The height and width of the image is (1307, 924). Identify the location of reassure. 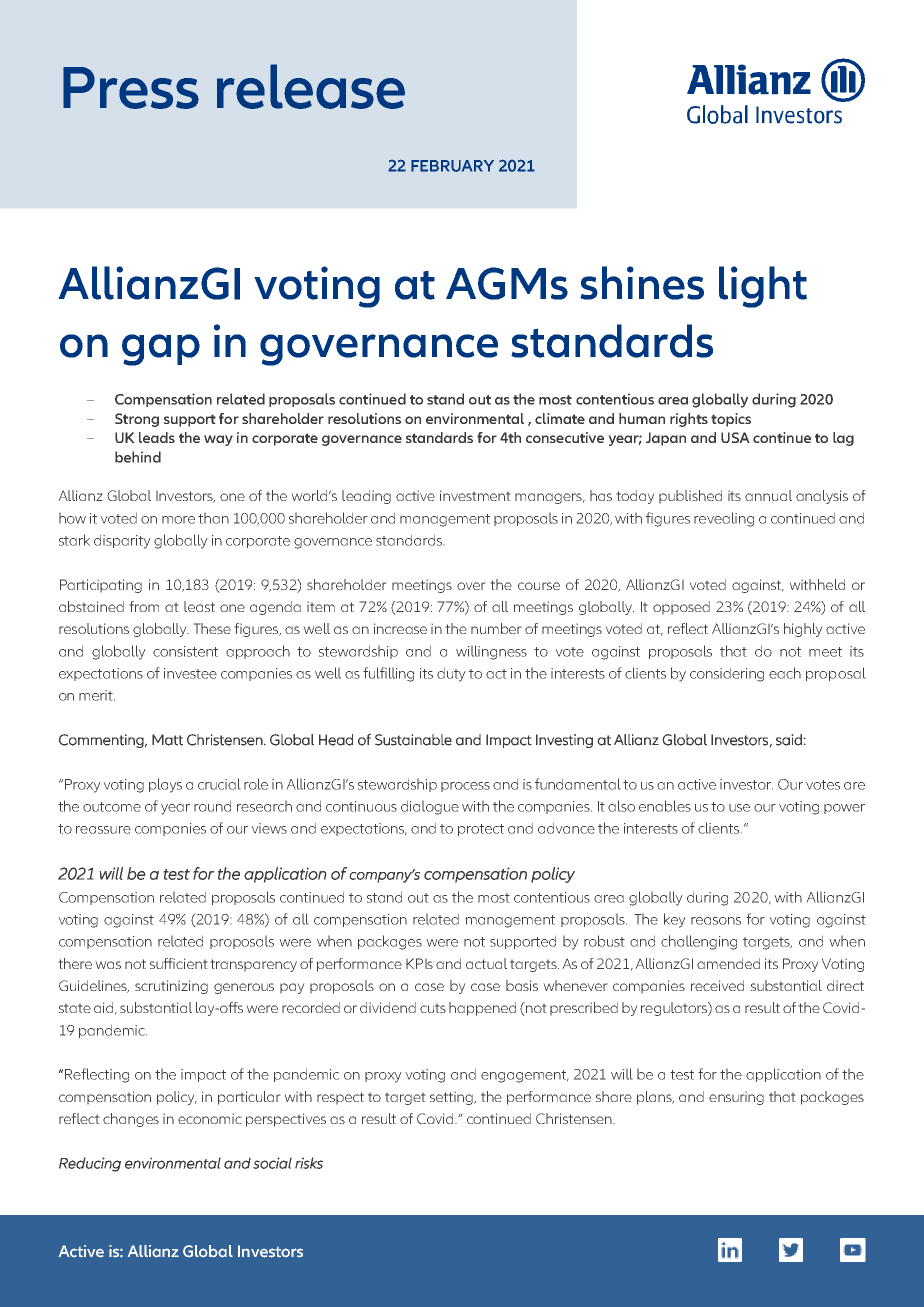
(103, 830).
